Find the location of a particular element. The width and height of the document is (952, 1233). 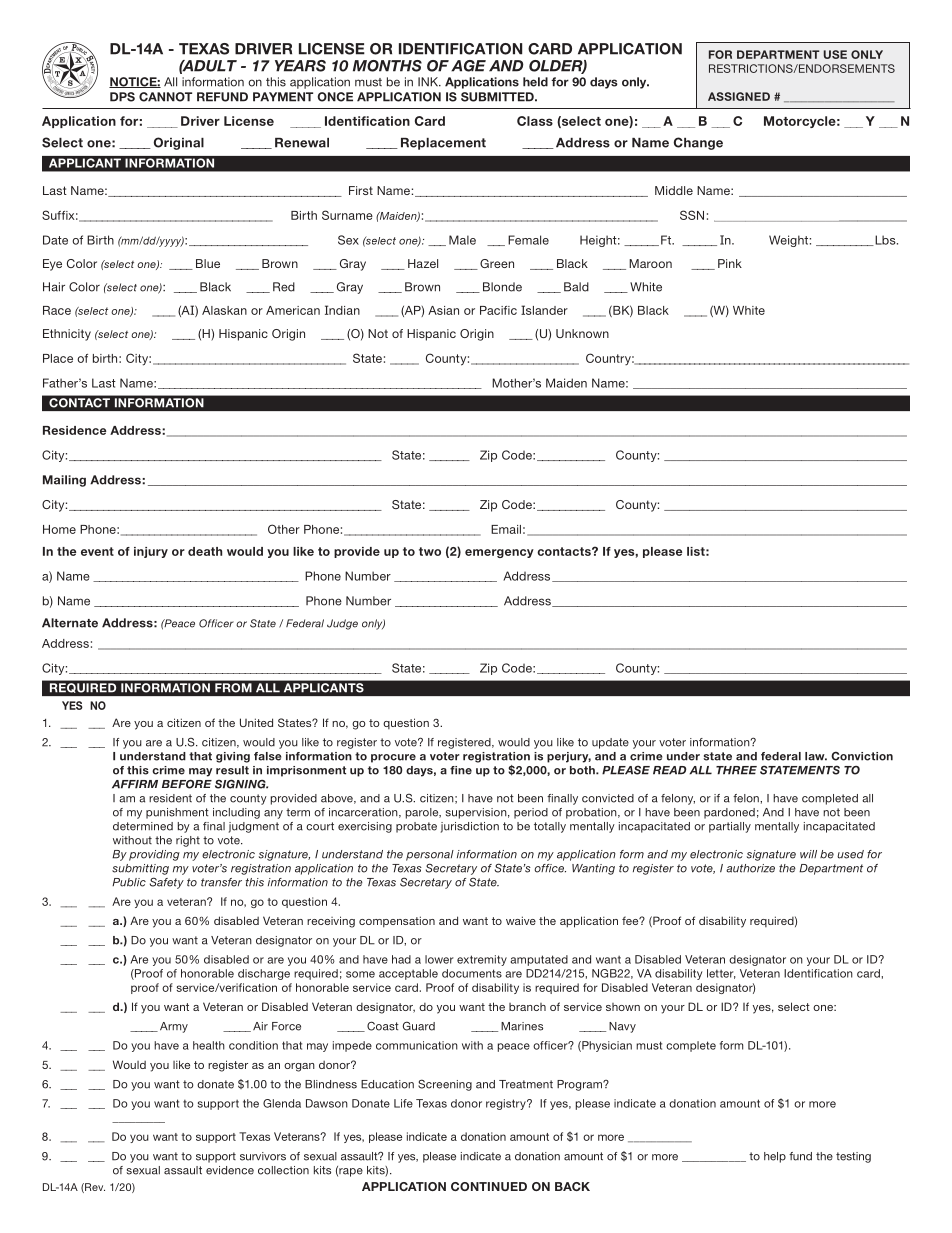

AGE is located at coordinates (468, 66).
